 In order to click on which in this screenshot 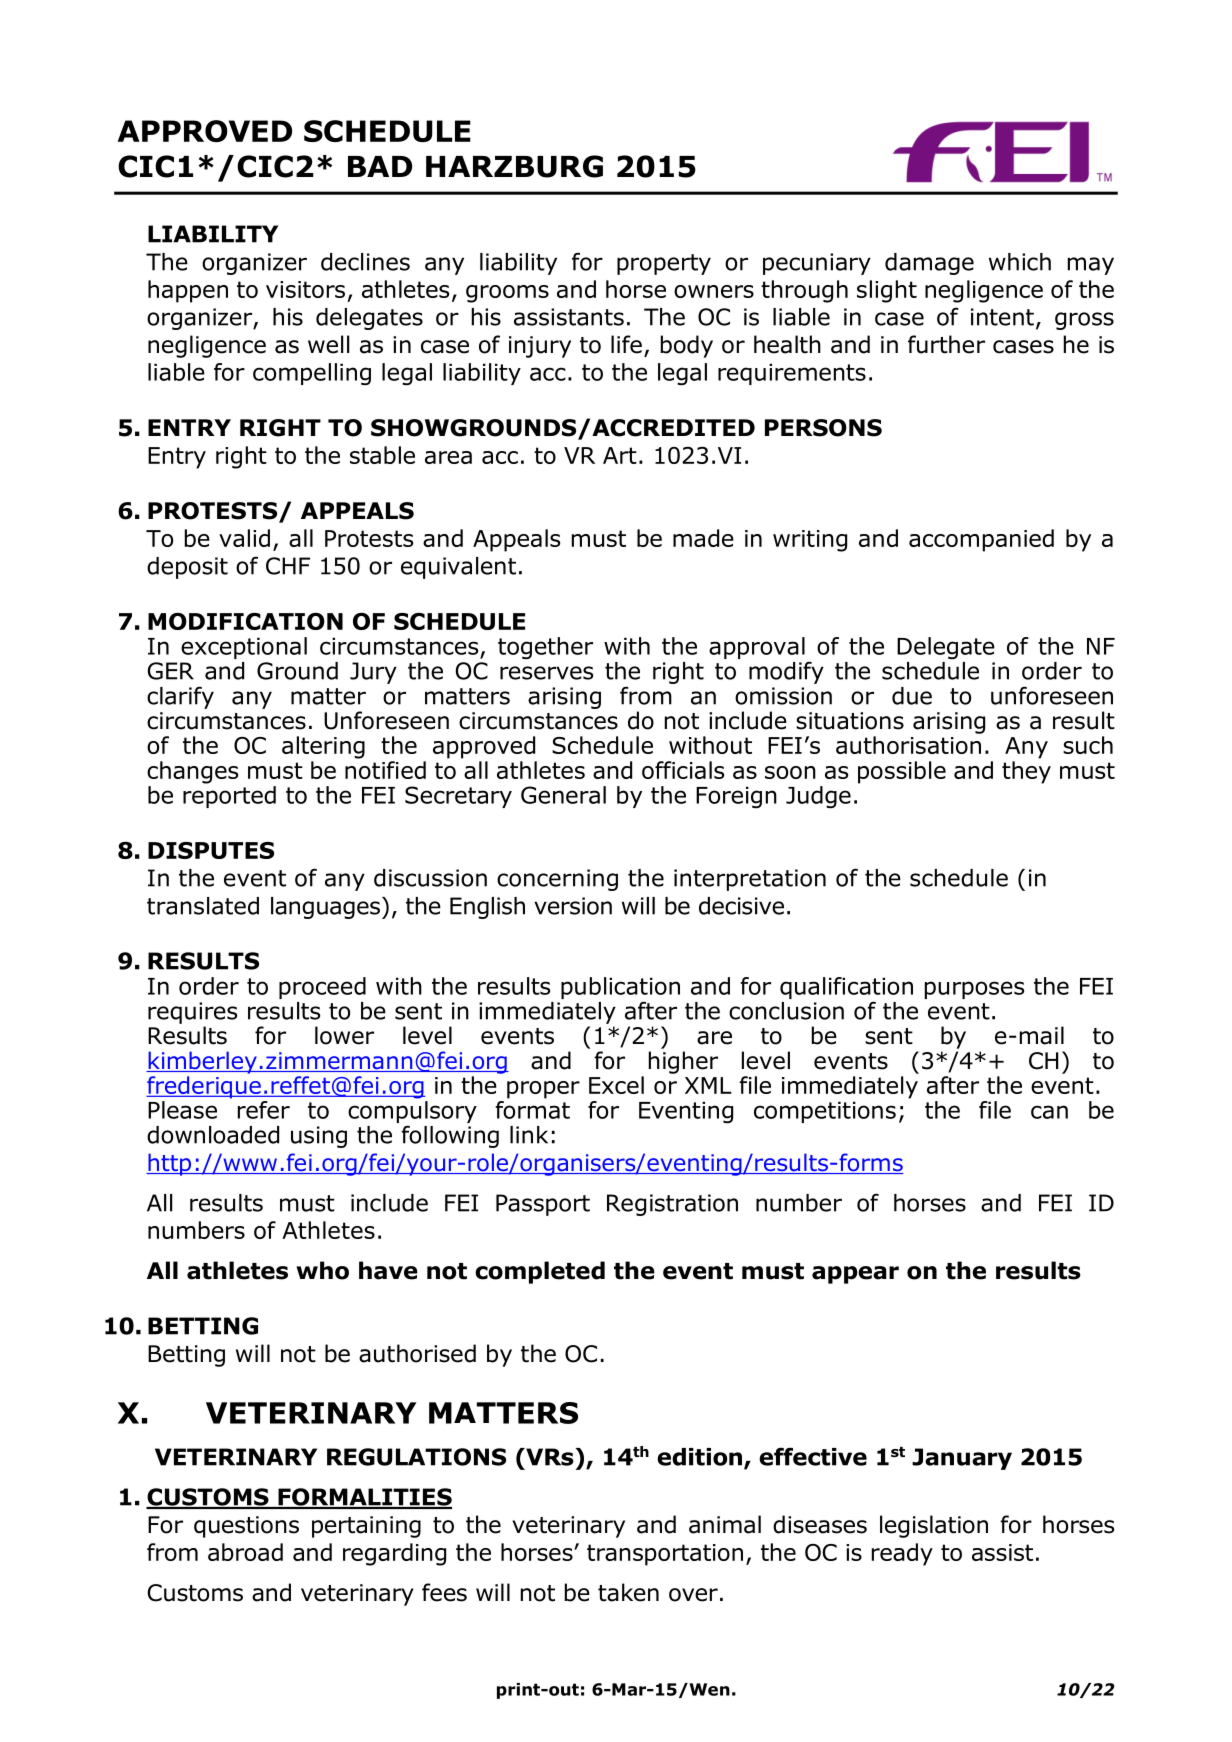, I will do `click(1020, 262)`.
